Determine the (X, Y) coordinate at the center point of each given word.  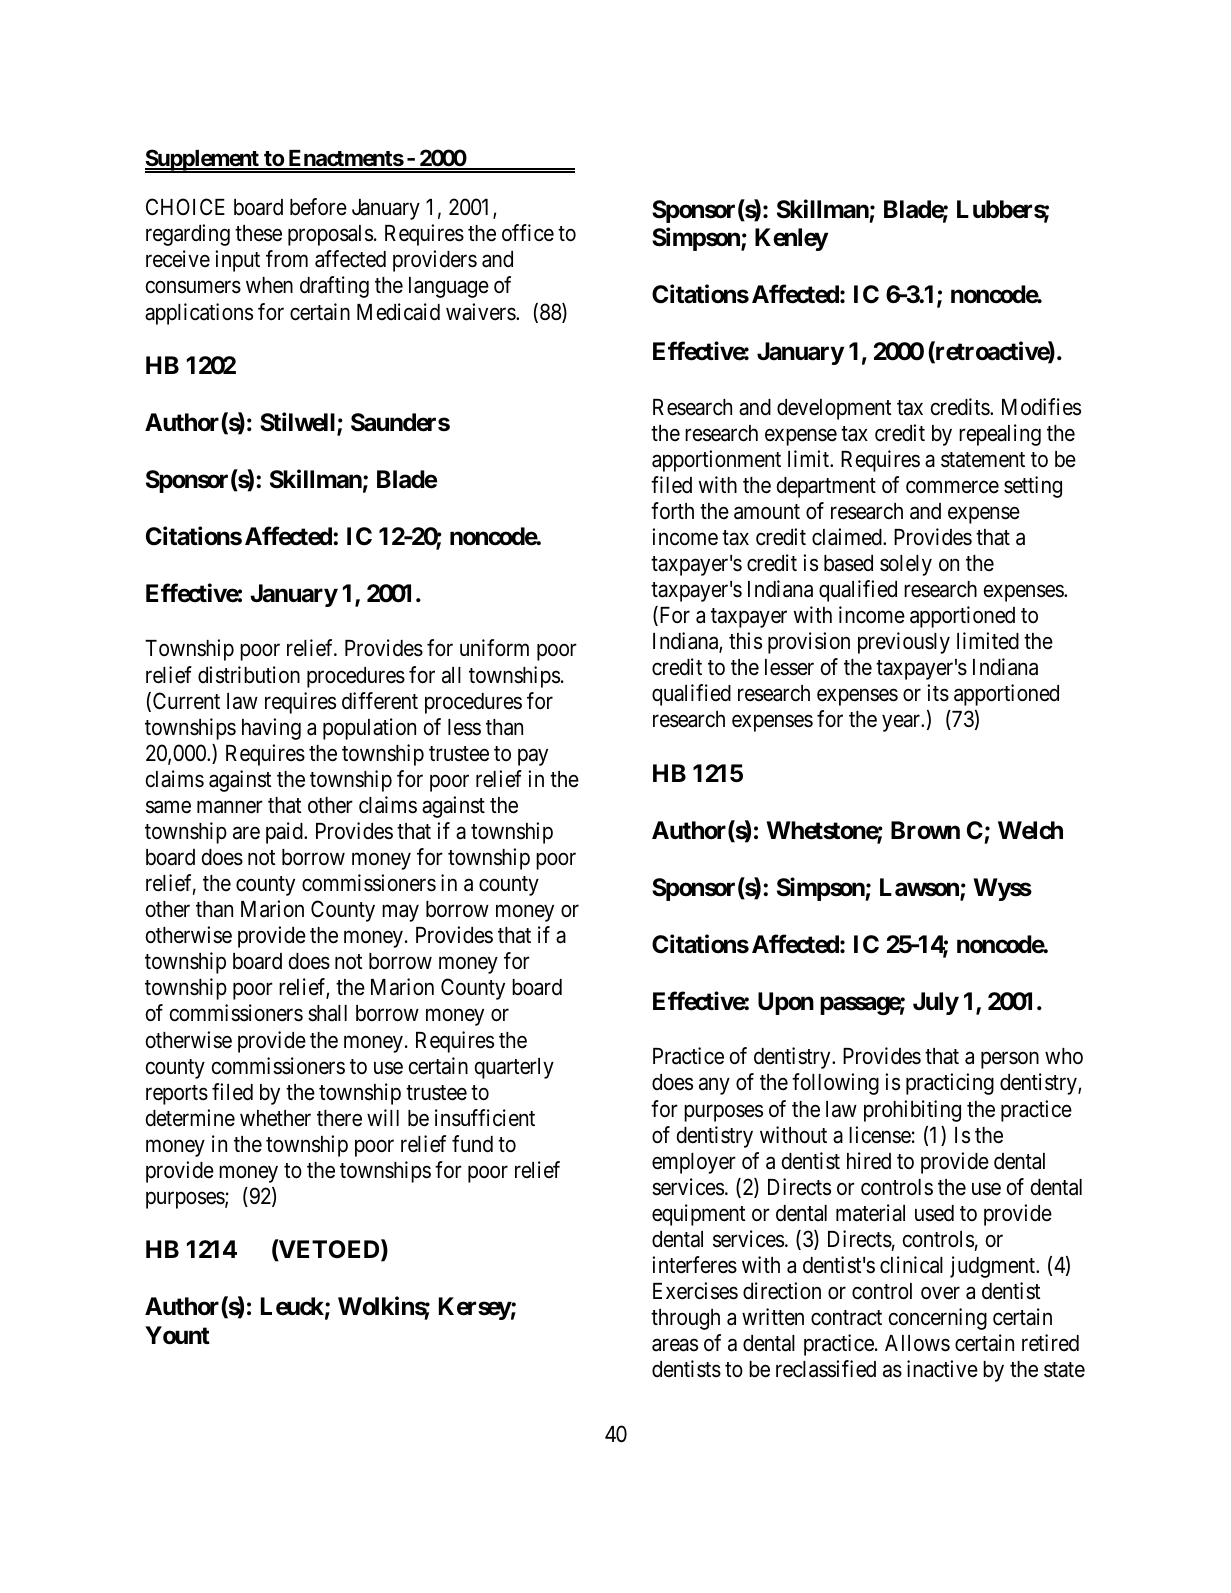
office (528, 233)
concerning (938, 1319)
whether (275, 1118)
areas (675, 1345)
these (258, 233)
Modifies (1041, 407)
